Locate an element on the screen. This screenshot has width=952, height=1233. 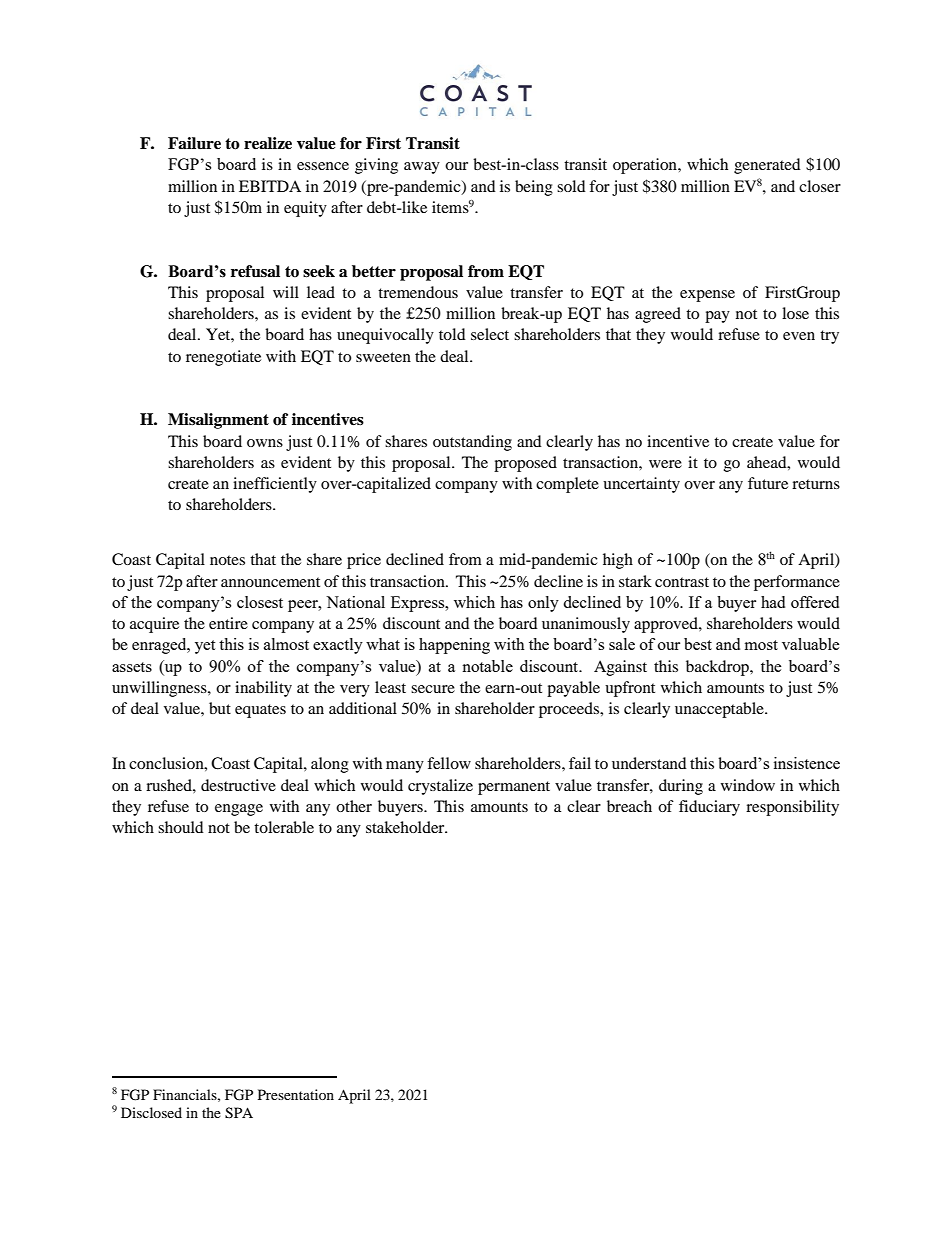
inefficiently is located at coordinates (275, 485).
